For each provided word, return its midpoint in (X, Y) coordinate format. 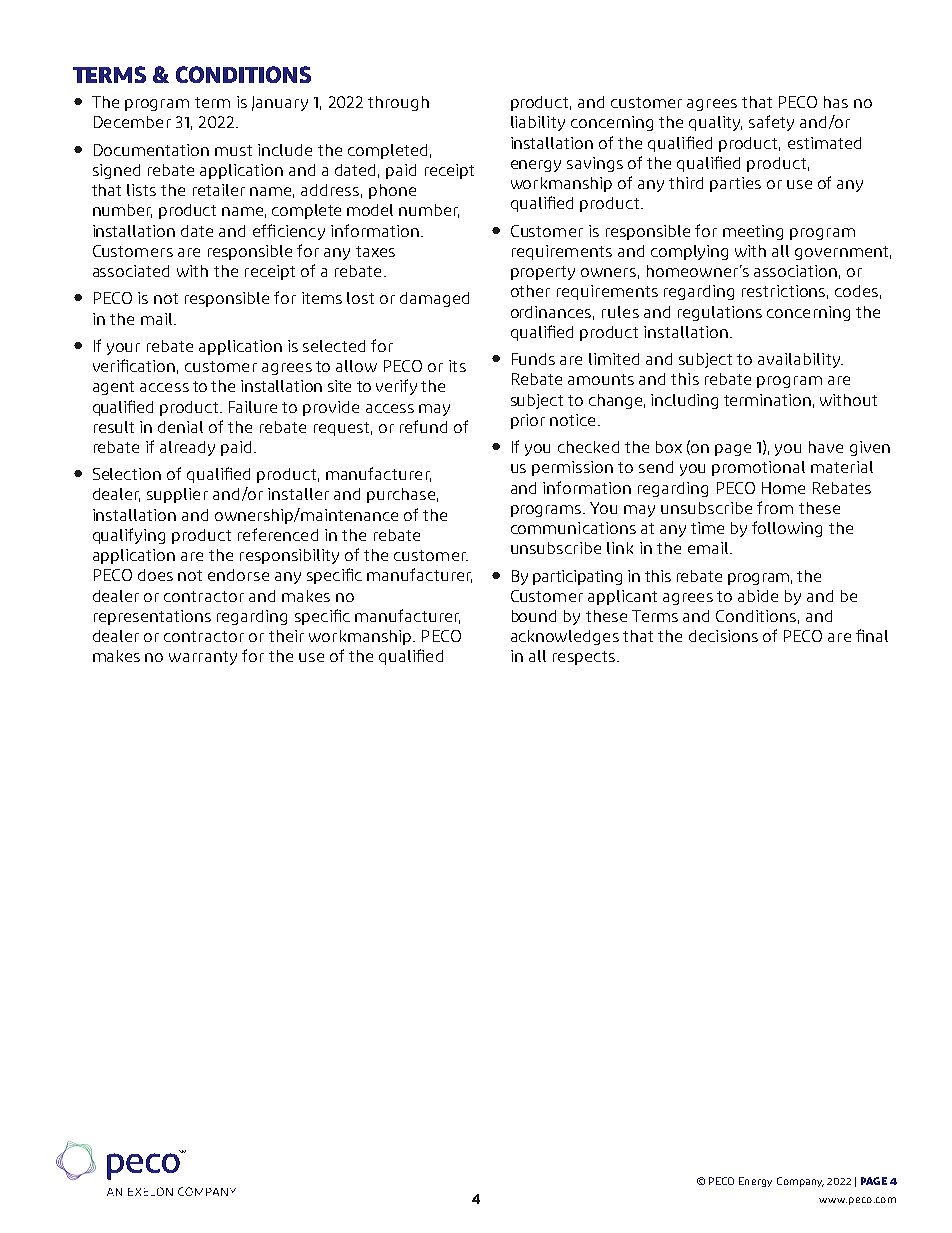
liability (538, 123)
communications (573, 528)
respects (585, 658)
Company (800, 1182)
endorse (238, 575)
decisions (723, 636)
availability (800, 360)
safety (771, 123)
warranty (203, 658)
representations (152, 617)
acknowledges (565, 637)
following (787, 529)
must (233, 150)
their (286, 636)
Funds (533, 359)
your (123, 349)
